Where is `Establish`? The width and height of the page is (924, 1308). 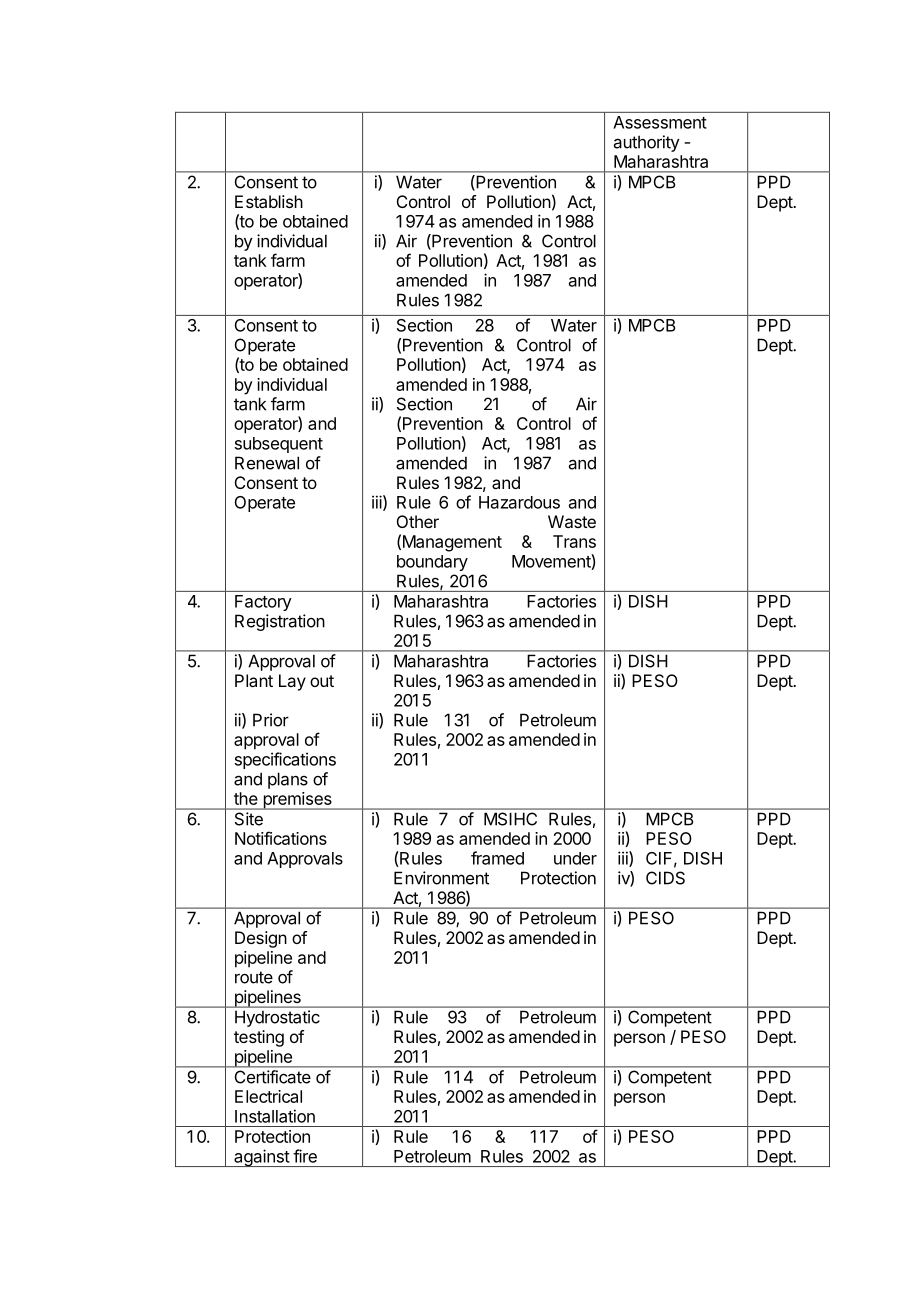
Establish is located at coordinates (269, 201).
